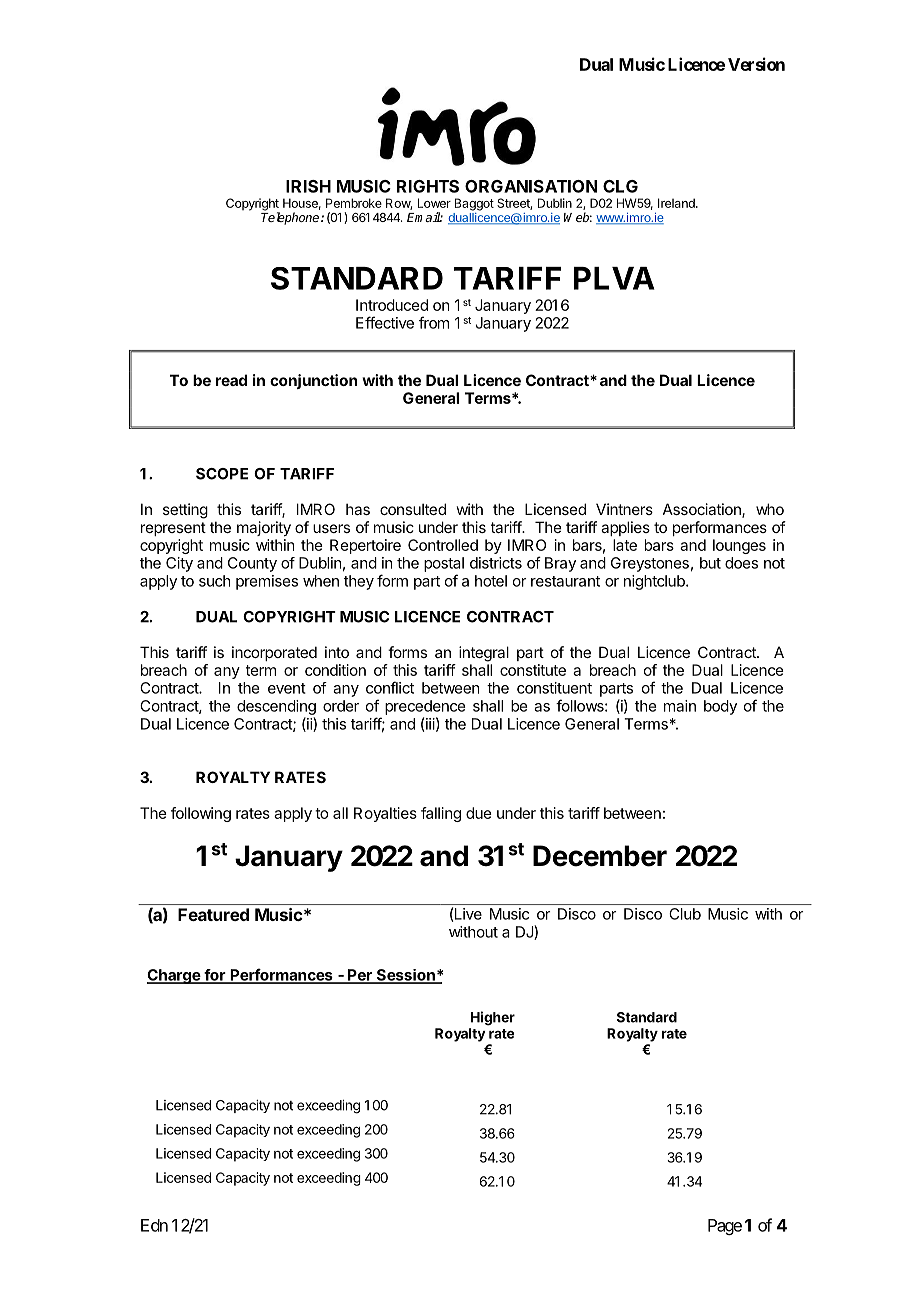 This screenshot has width=924, height=1308. What do you see at coordinates (756, 64) in the screenshot?
I see `Version` at bounding box center [756, 64].
